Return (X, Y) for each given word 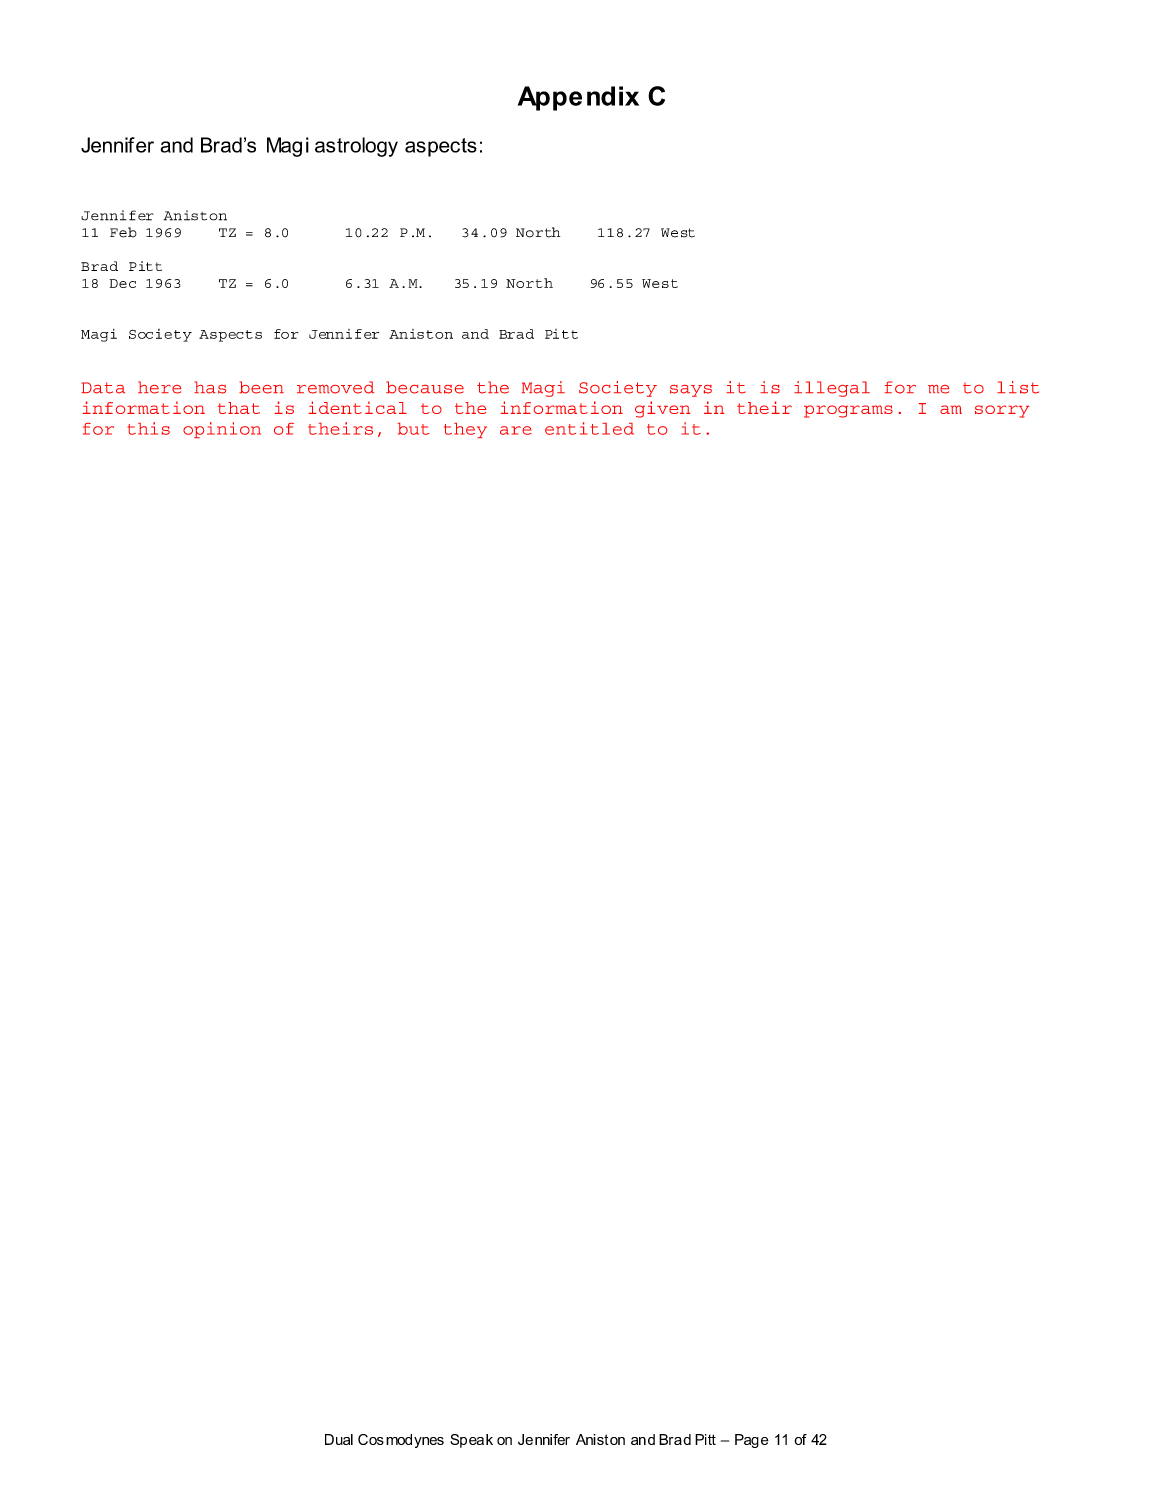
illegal (832, 389)
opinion (222, 430)
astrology (356, 147)
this (149, 428)
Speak (471, 1441)
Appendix (578, 98)
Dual (339, 1439)
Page (752, 1441)
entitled (589, 428)
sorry (1002, 411)
